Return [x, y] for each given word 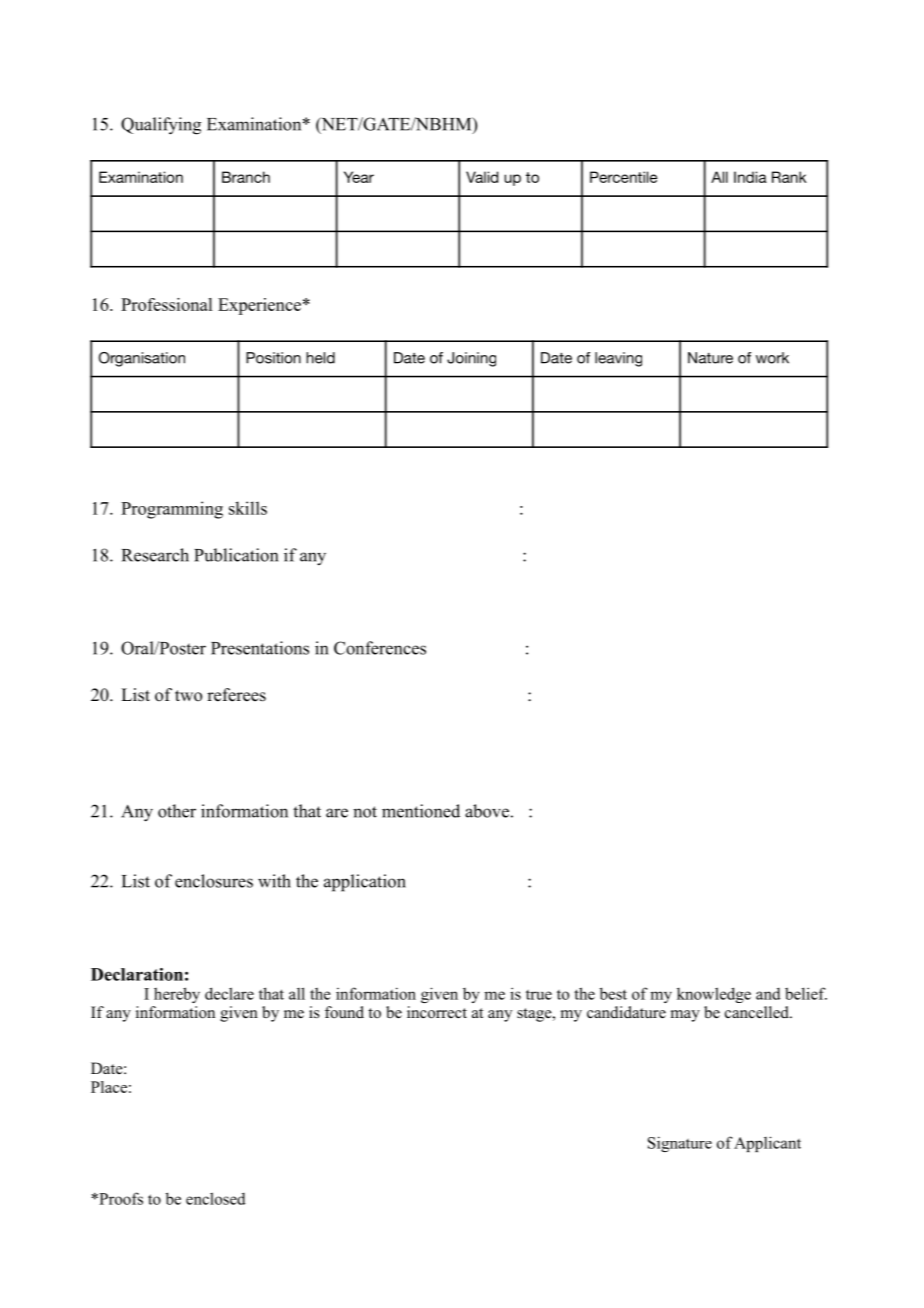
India [750, 177]
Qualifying [161, 126]
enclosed [216, 1198]
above [487, 811]
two [188, 696]
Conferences [380, 648]
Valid [482, 177]
